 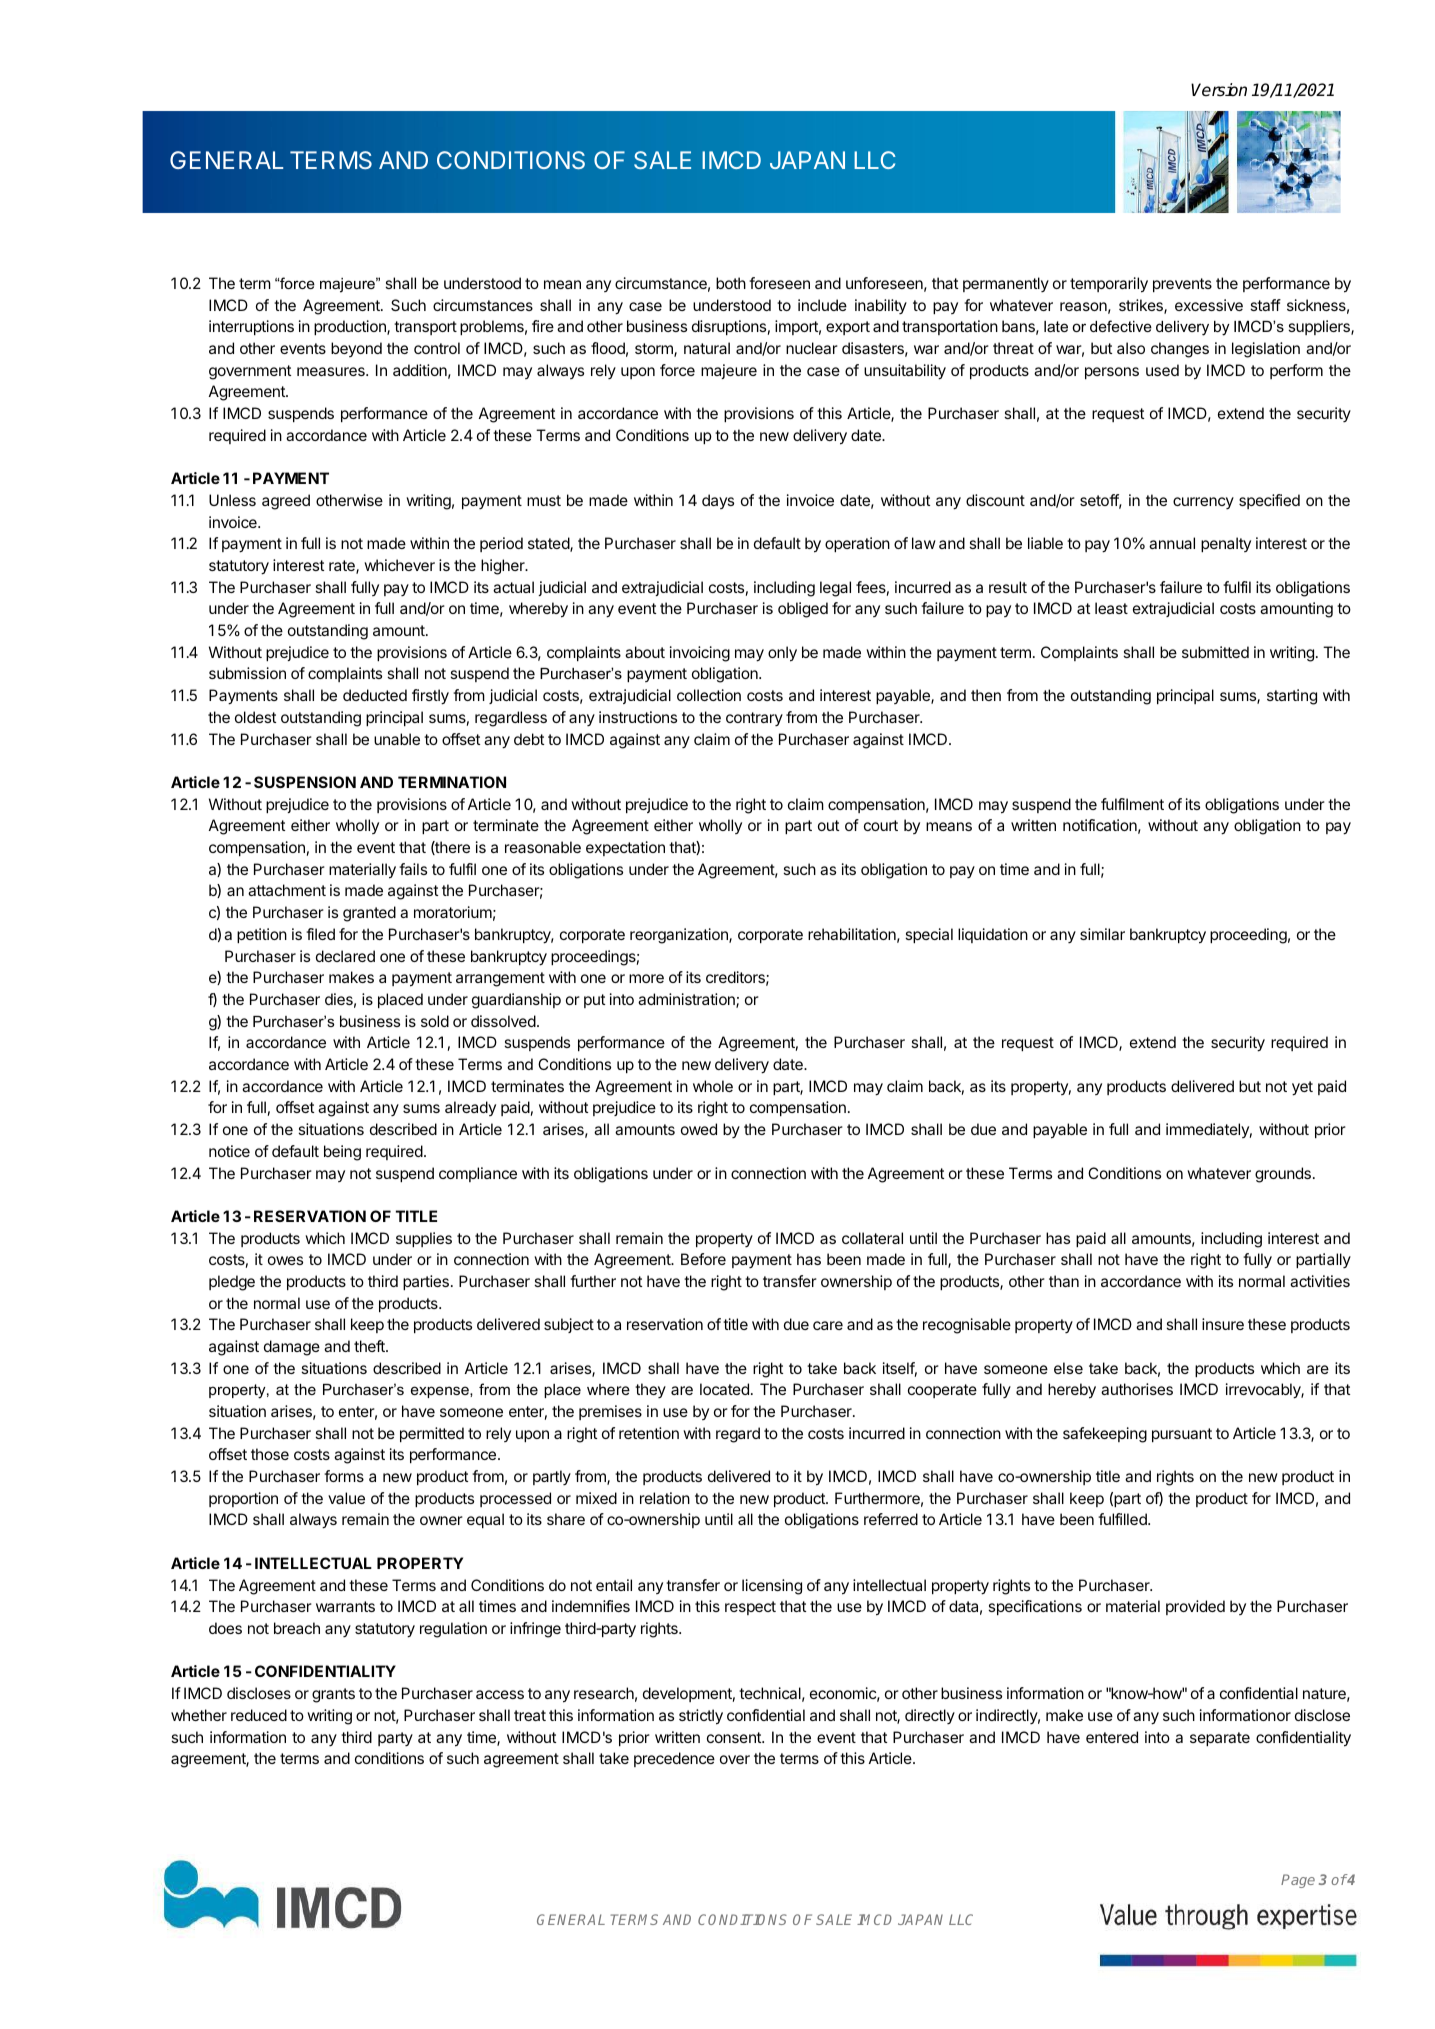 What do you see at coordinates (735, 1737) in the screenshot?
I see `consent` at bounding box center [735, 1737].
